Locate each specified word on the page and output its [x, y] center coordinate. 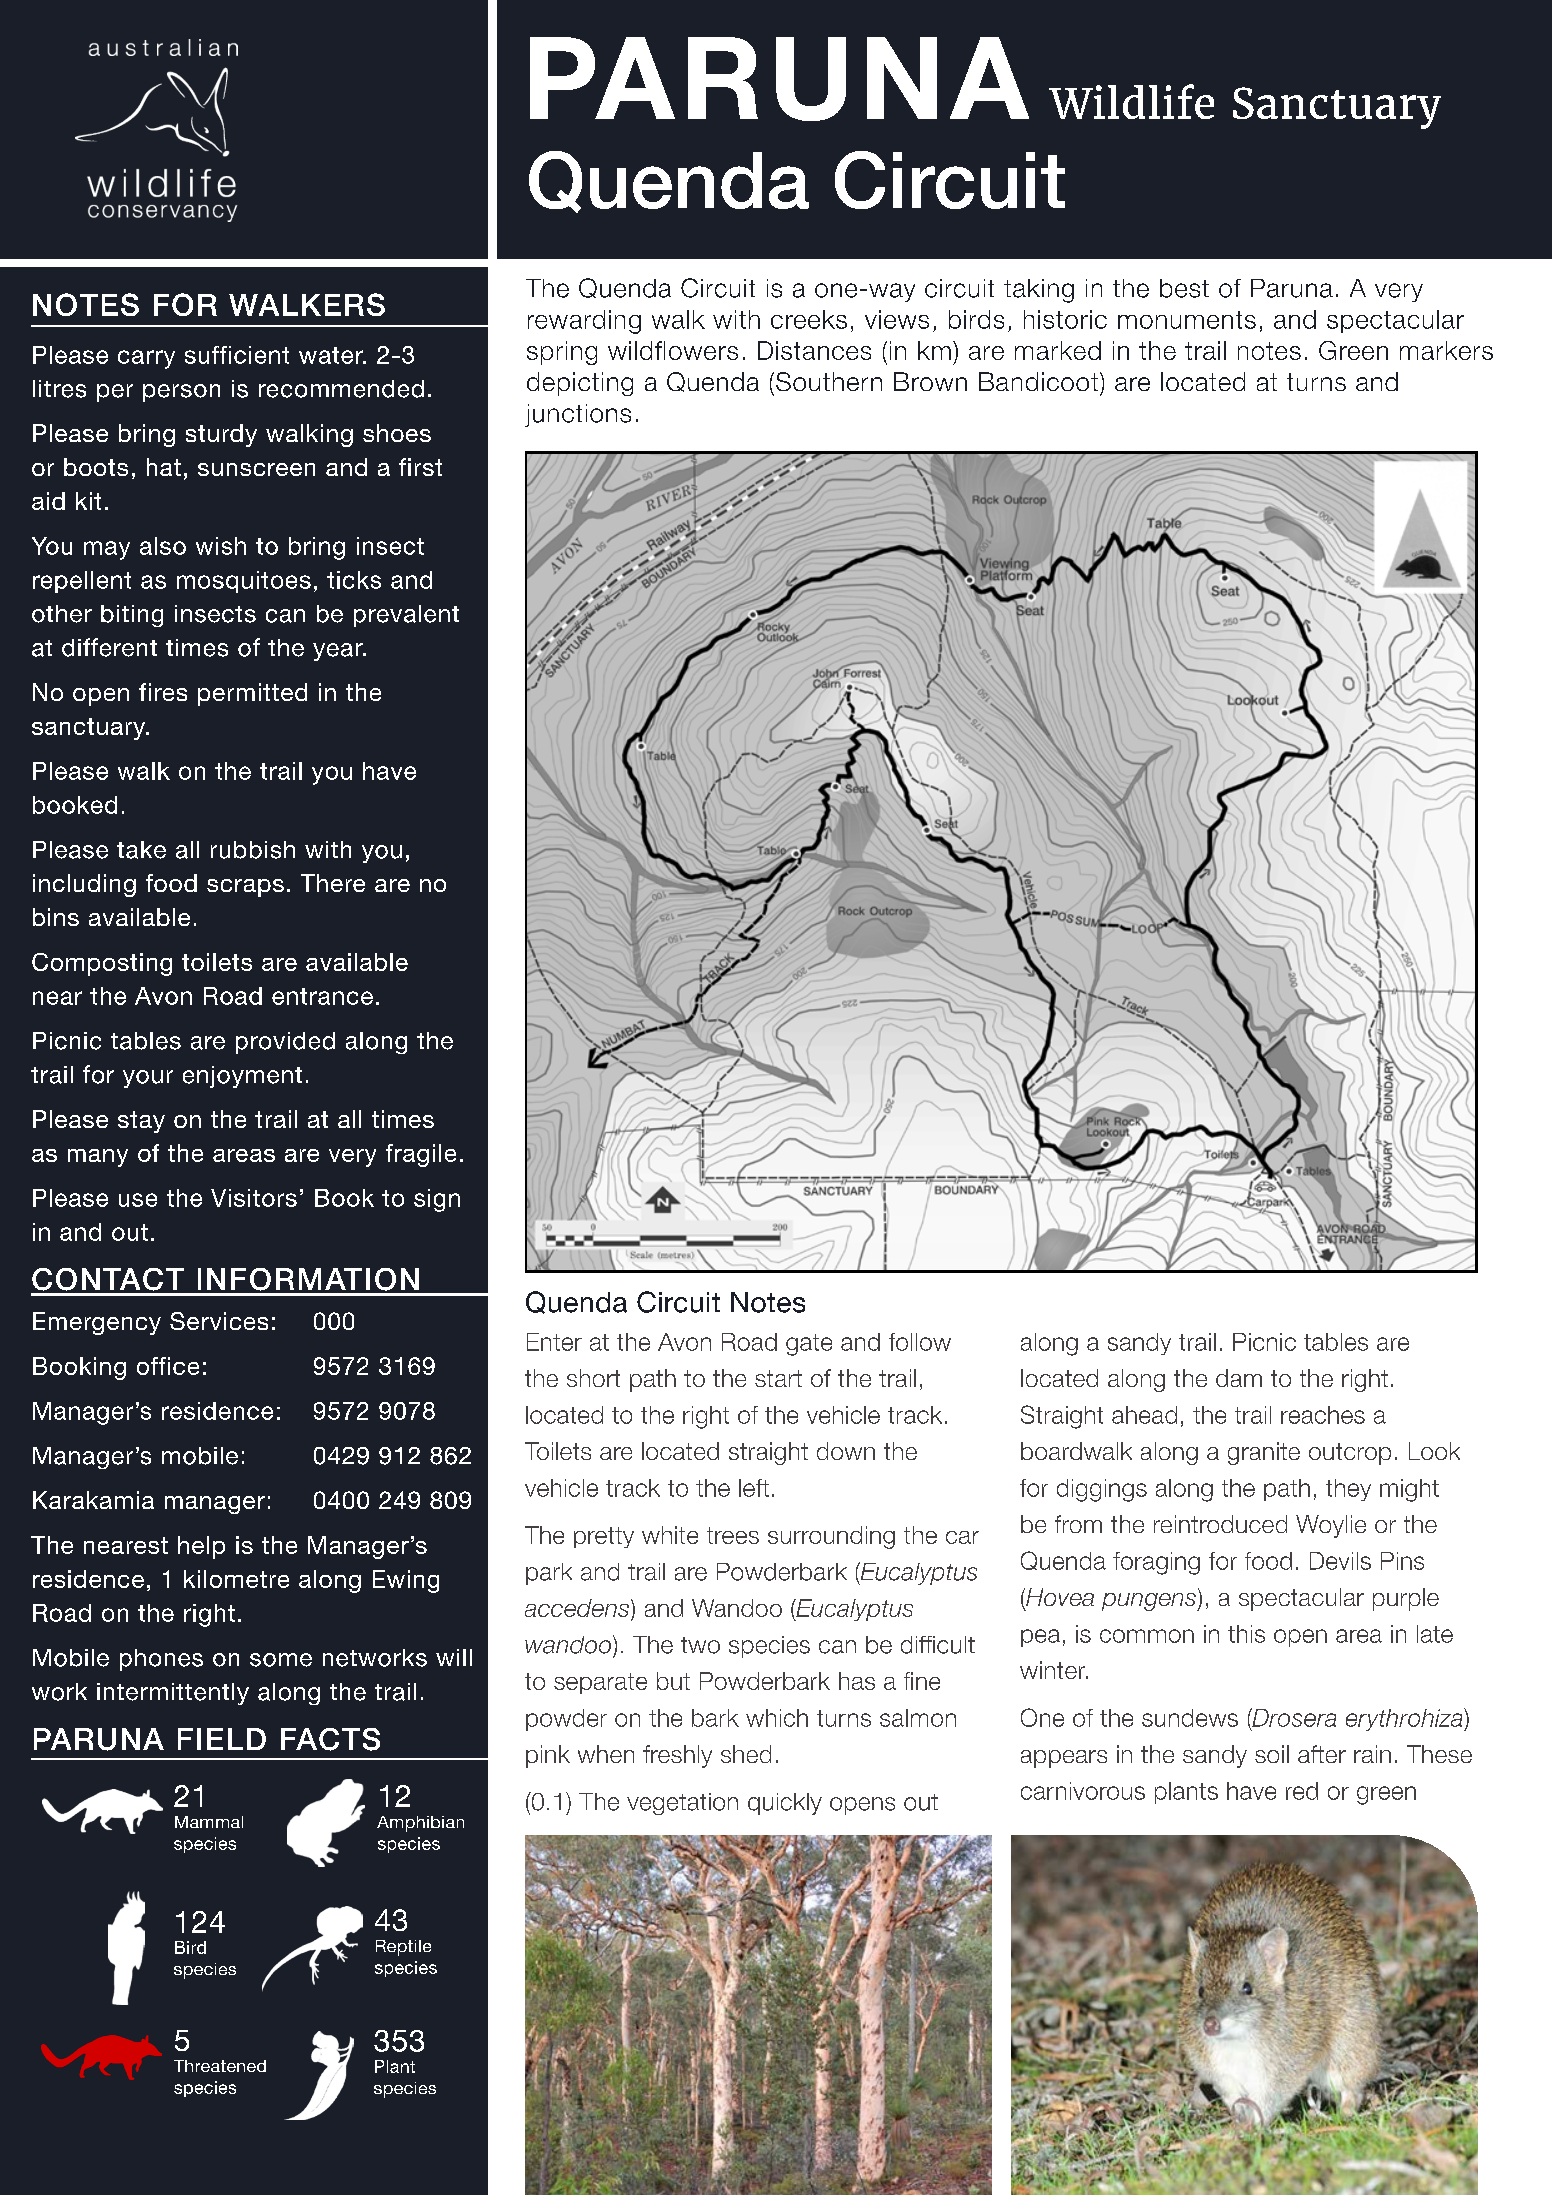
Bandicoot [1038, 381]
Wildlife [1131, 101]
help [201, 1547]
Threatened [220, 2066]
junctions [578, 415]
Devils [1340, 1561]
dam [1239, 1378]
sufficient [237, 355]
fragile [421, 1155]
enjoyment [242, 1077]
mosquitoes [244, 582]
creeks [809, 319]
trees [733, 1535]
